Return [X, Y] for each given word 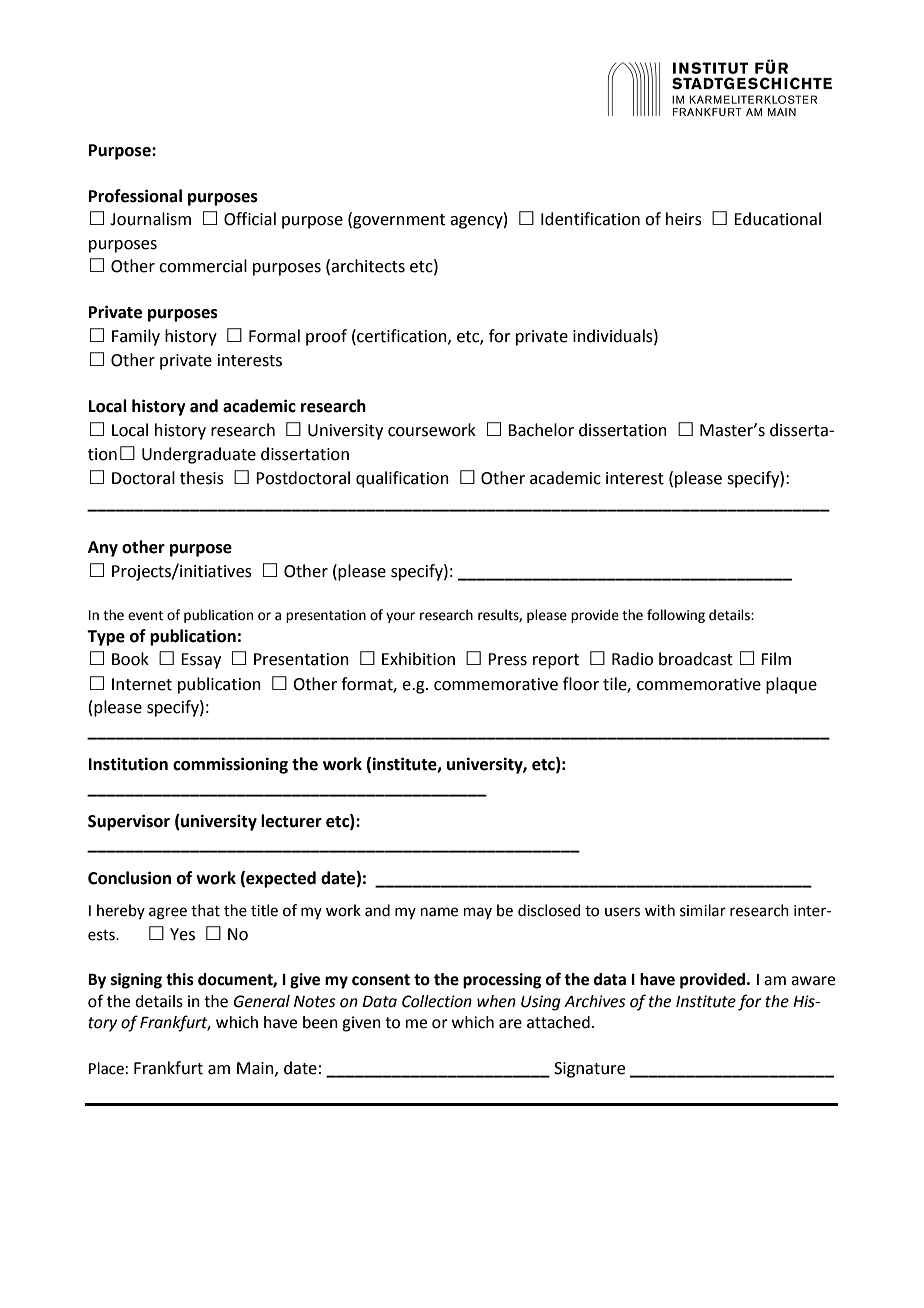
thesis [202, 478]
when [496, 1001]
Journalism [150, 219]
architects [368, 266]
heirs [684, 219]
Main [256, 1069]
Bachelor [541, 430]
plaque [791, 685]
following [676, 616]
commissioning [230, 765]
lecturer [291, 821]
